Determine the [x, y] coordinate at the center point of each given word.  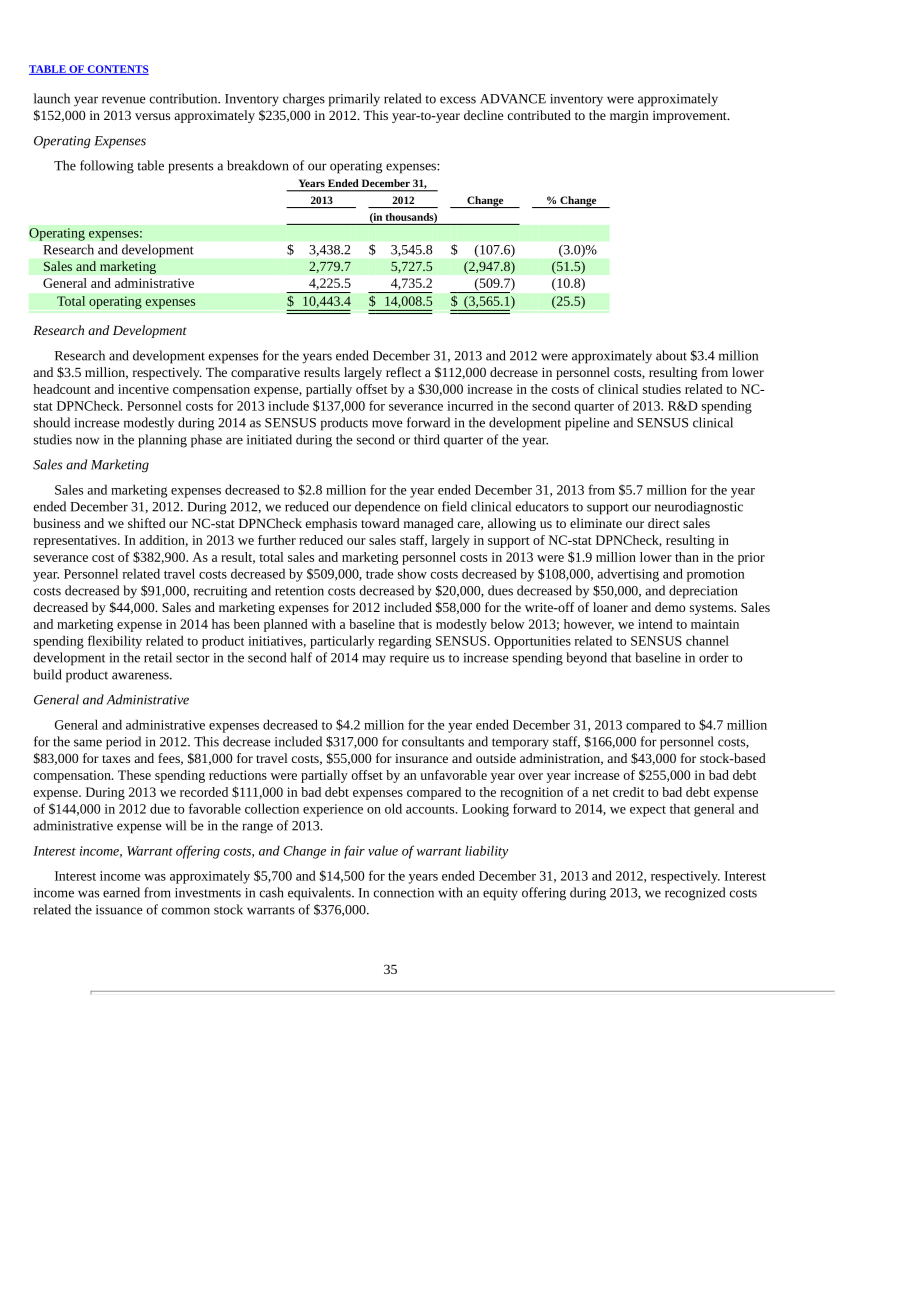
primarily [354, 100]
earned [121, 892]
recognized [695, 894]
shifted [147, 523]
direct [664, 523]
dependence [387, 508]
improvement [691, 117]
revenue [124, 100]
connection [404, 893]
